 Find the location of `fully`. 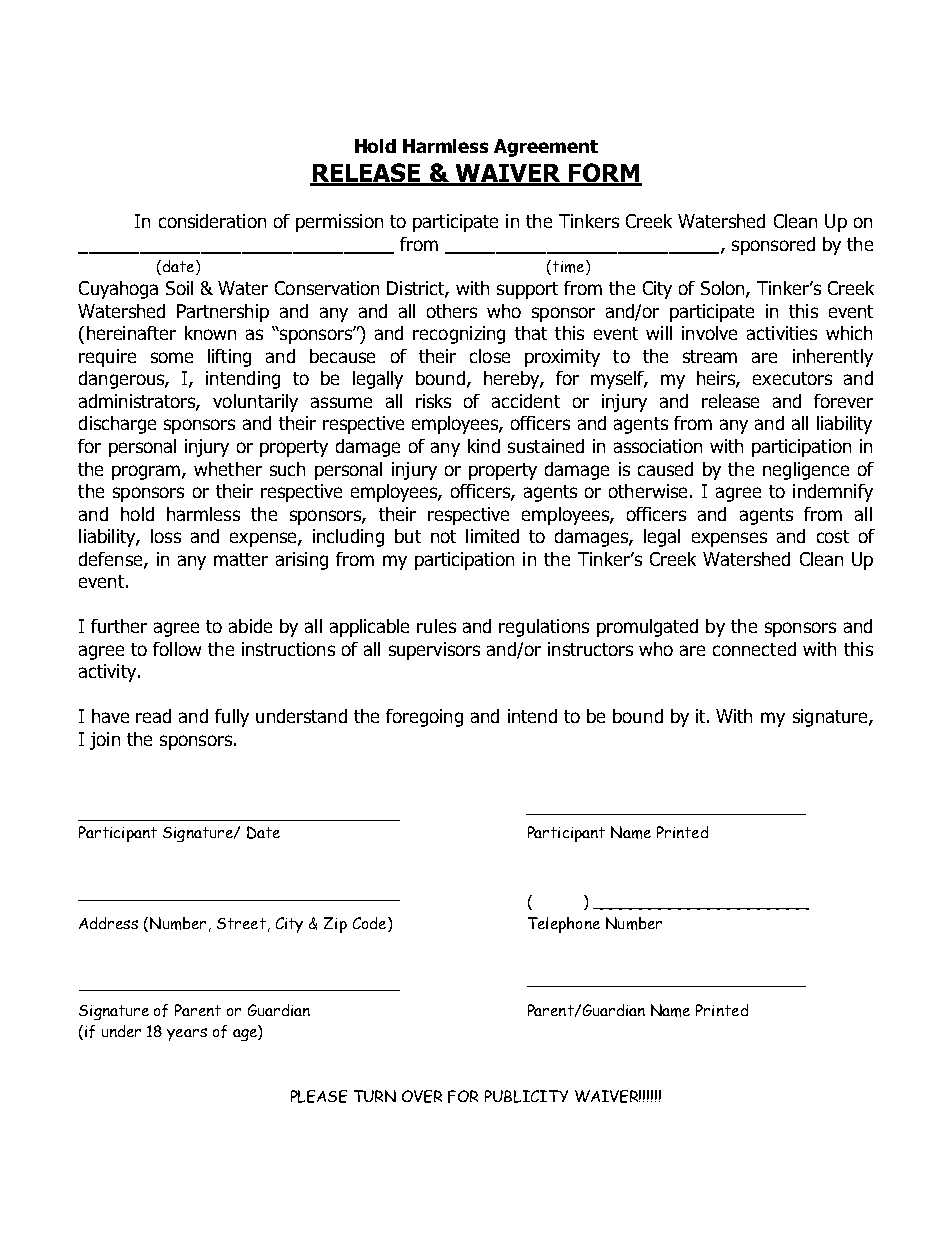

fully is located at coordinates (232, 718).
